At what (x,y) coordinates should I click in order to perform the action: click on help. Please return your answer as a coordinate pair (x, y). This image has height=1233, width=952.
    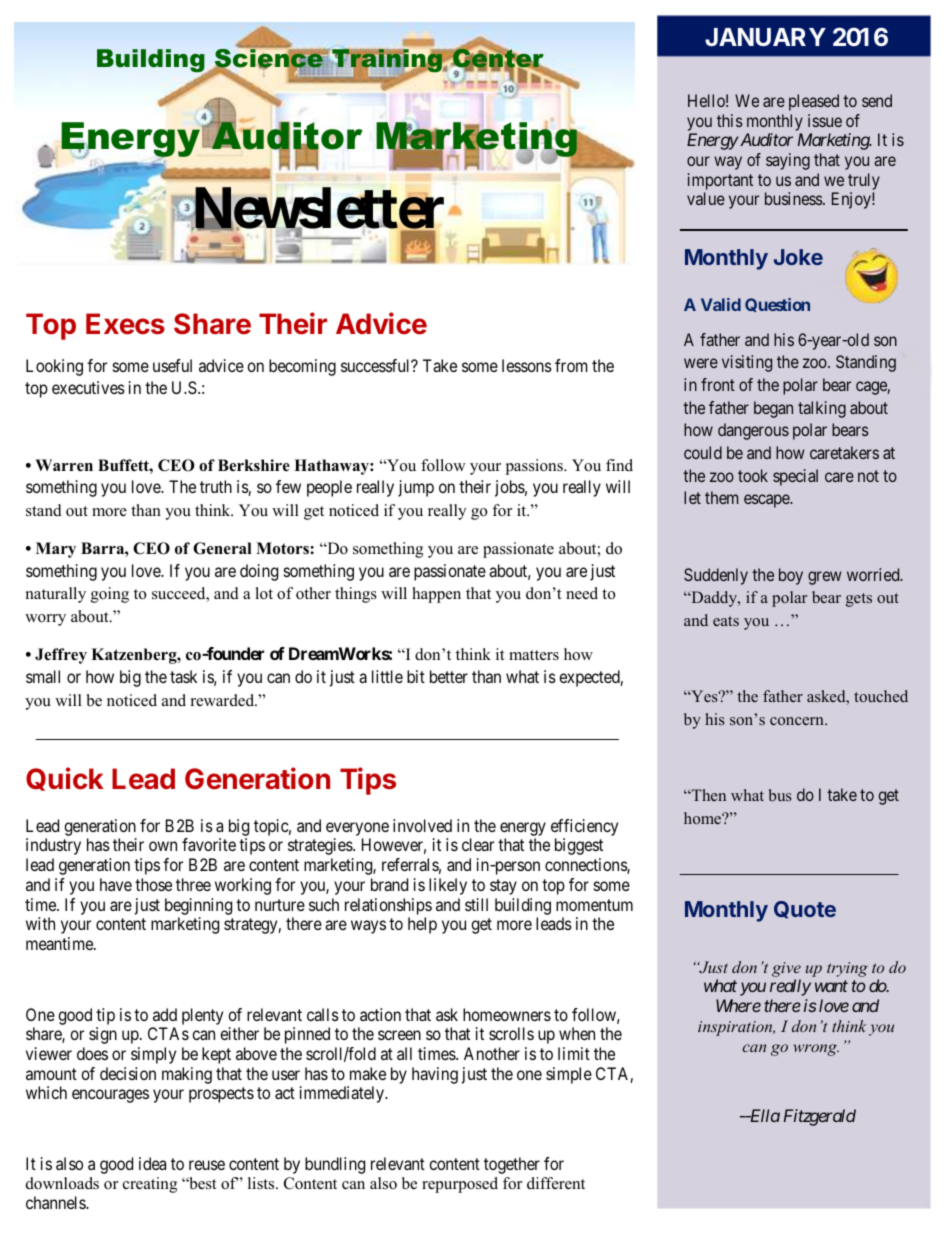
    Looking at the image, I should click on (422, 925).
